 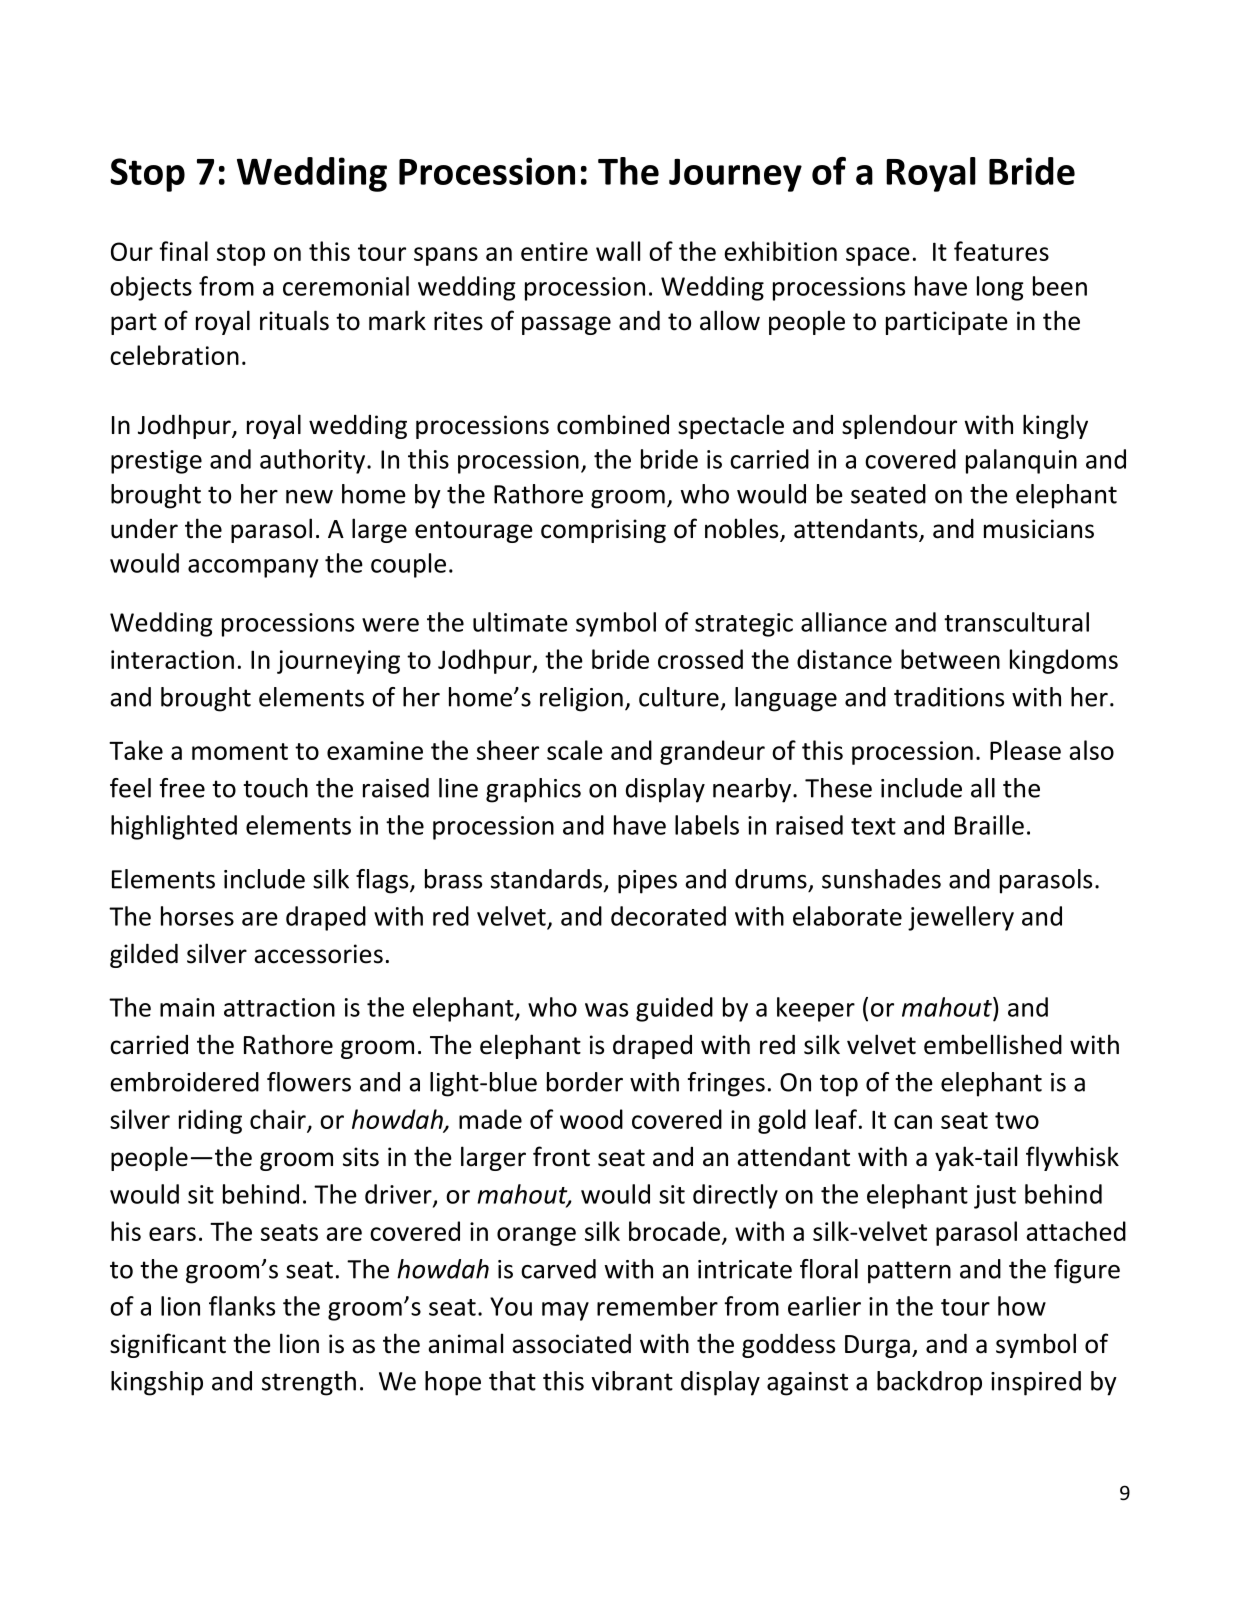 I want to click on wall, so click(x=618, y=251).
